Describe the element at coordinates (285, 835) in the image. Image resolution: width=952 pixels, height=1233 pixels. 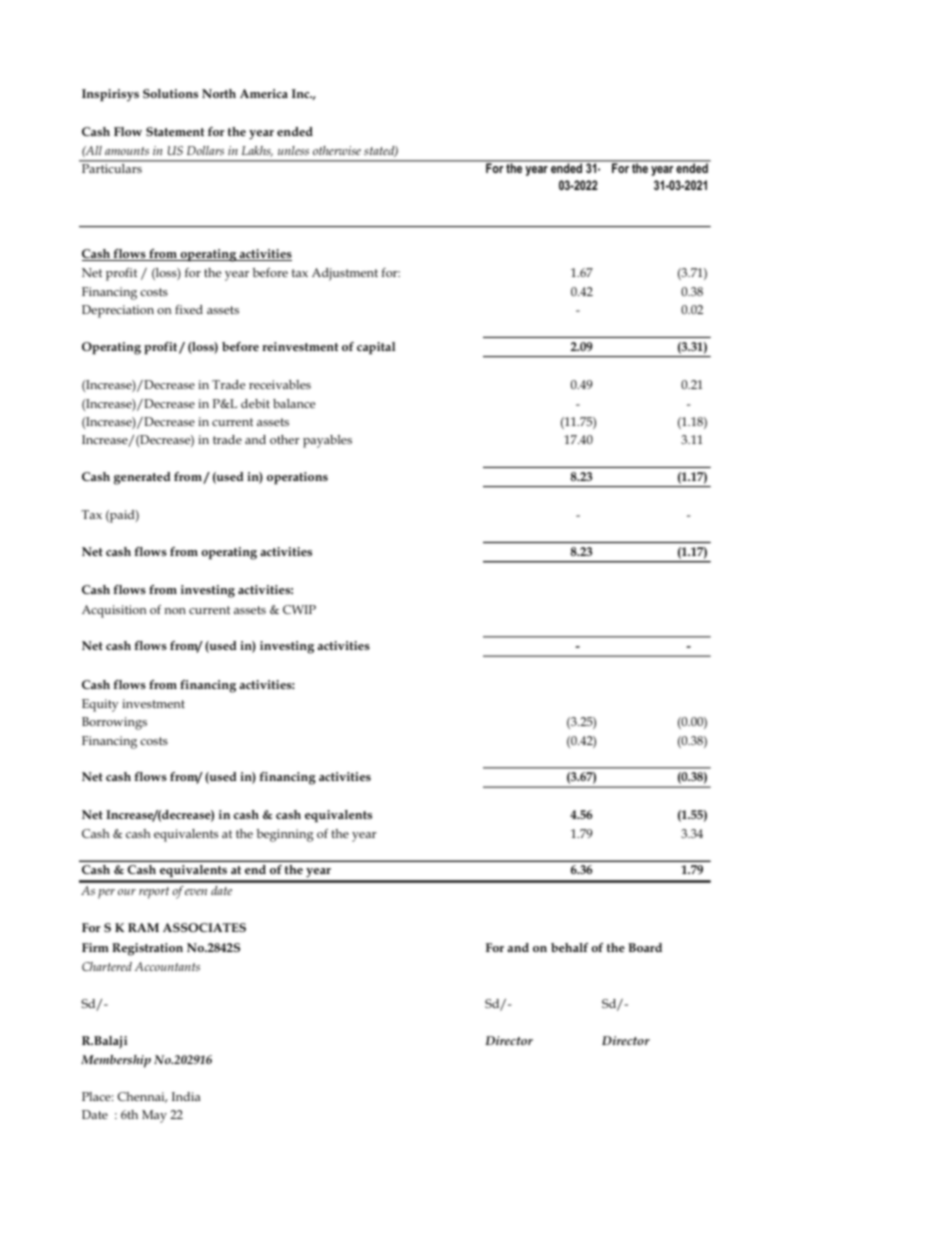
I see `beginning` at that location.
